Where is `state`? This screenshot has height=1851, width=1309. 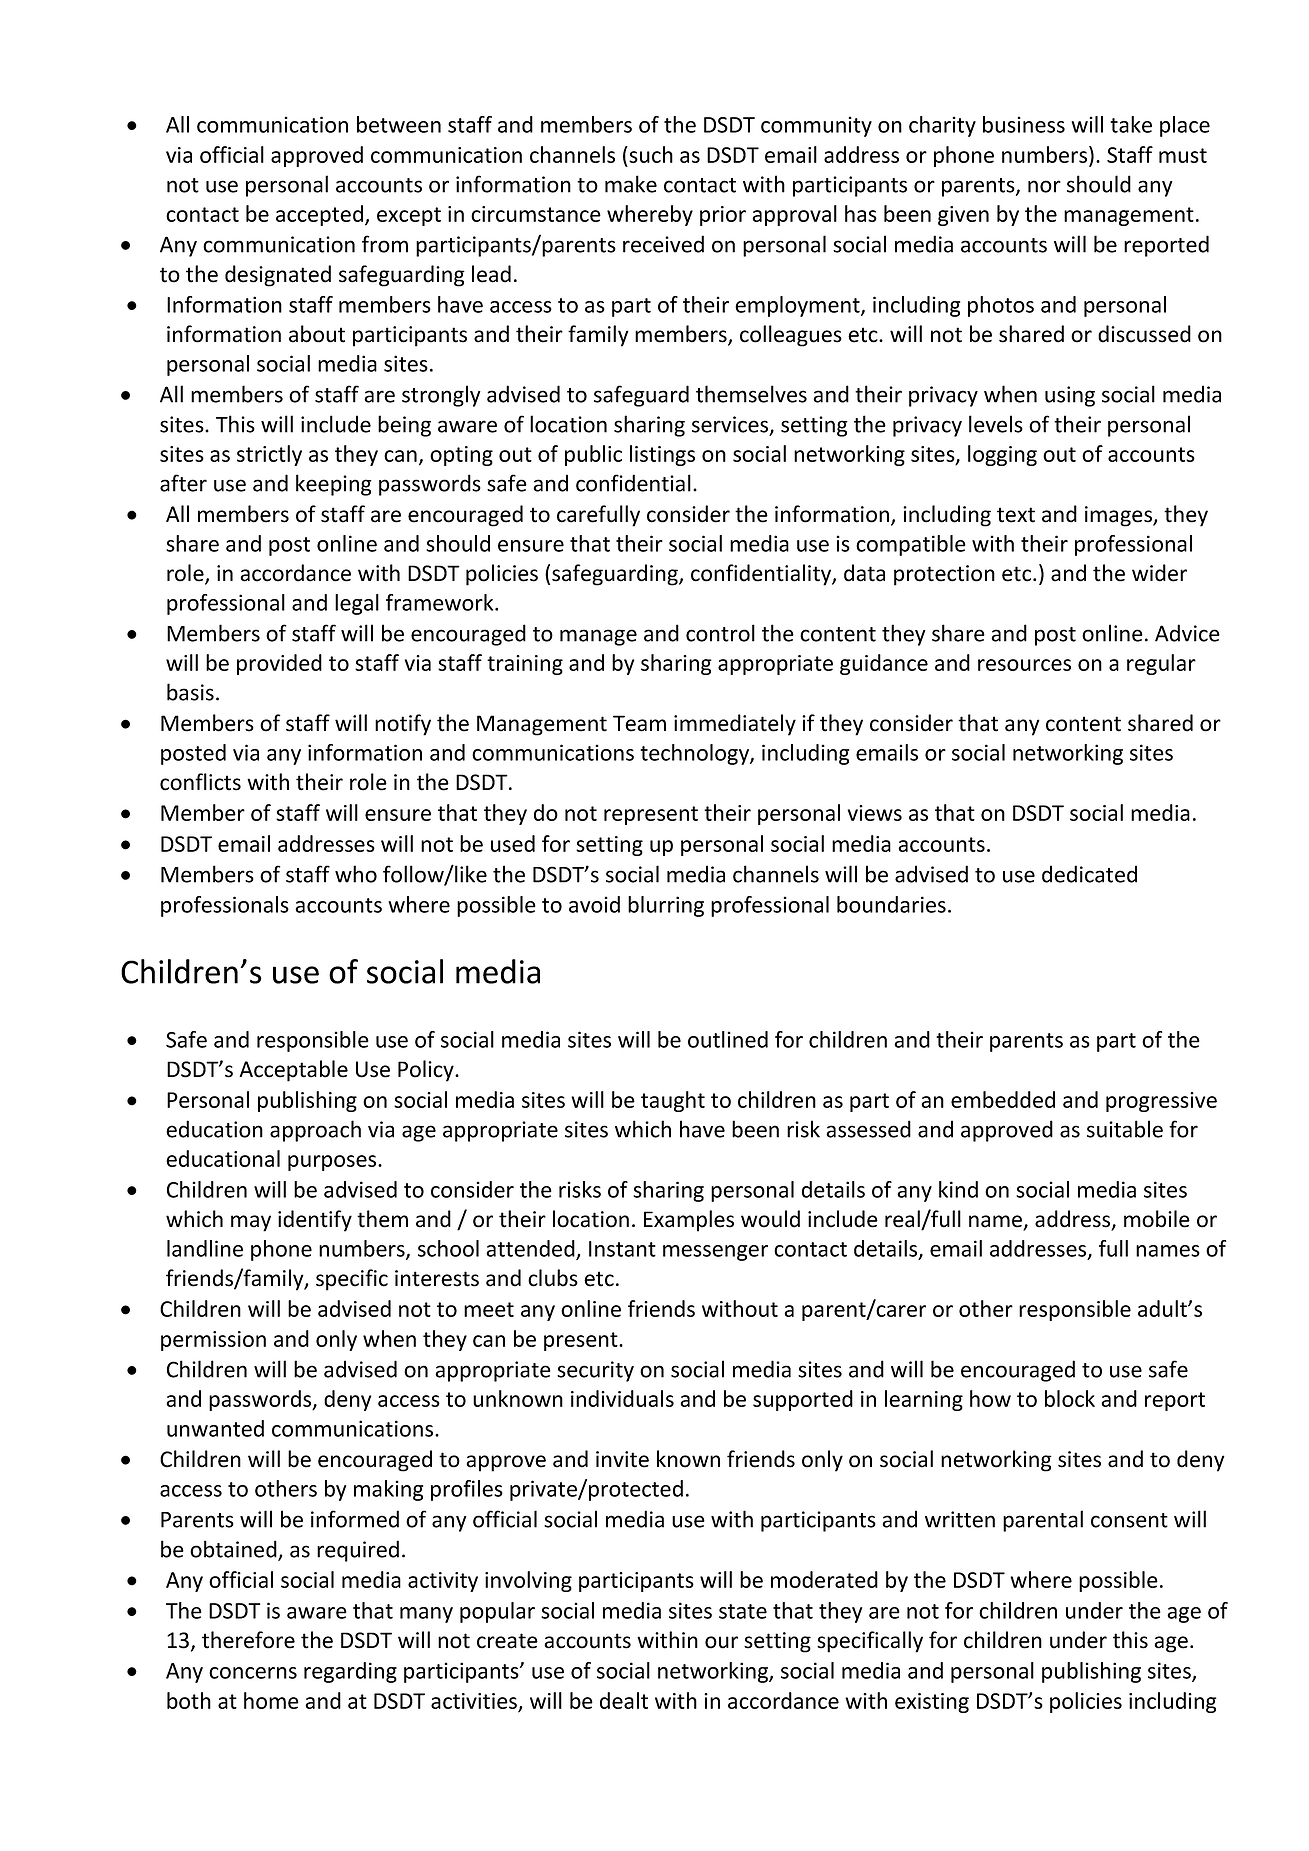
state is located at coordinates (743, 1611).
